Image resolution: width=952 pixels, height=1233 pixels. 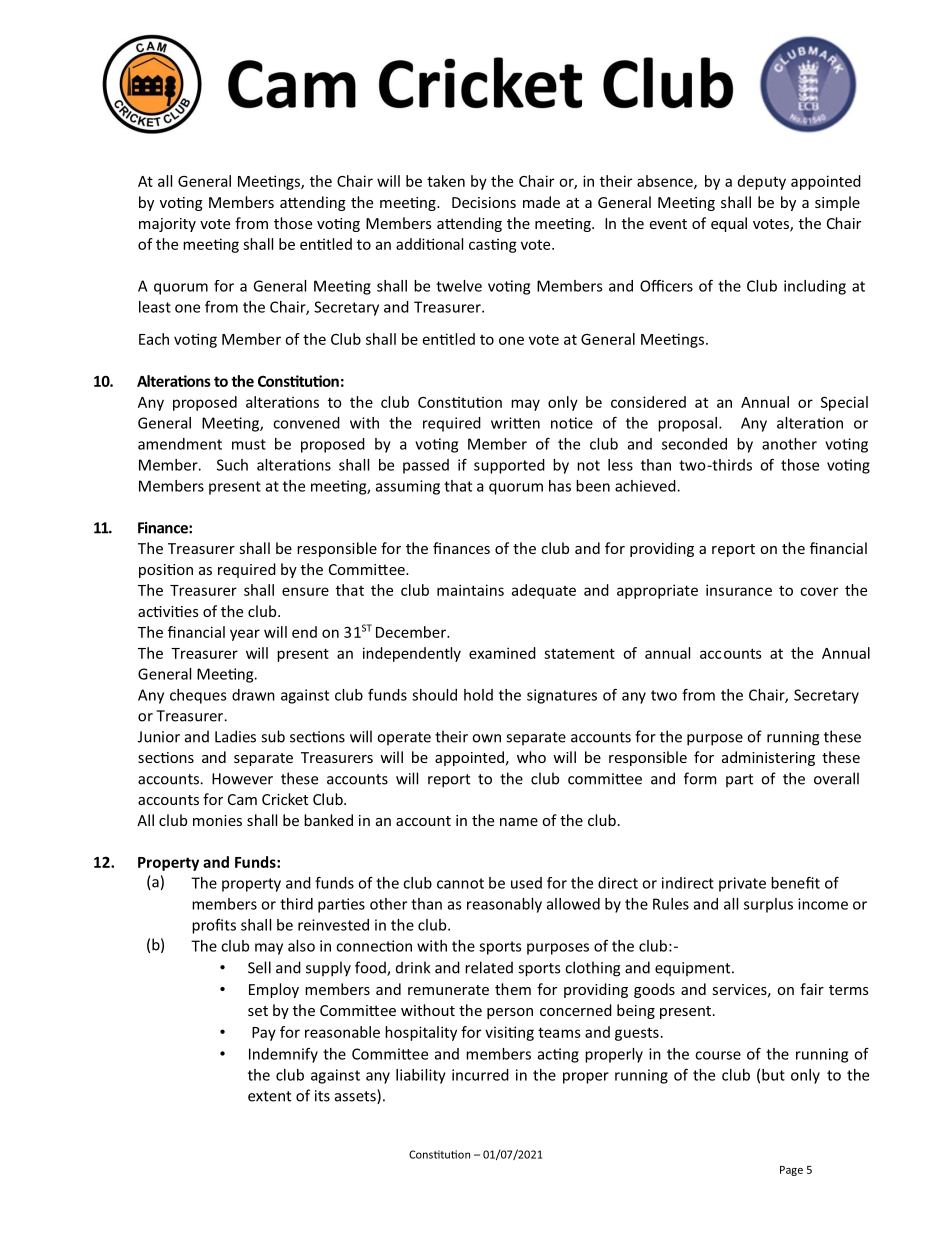 I want to click on drawn, so click(x=253, y=695).
